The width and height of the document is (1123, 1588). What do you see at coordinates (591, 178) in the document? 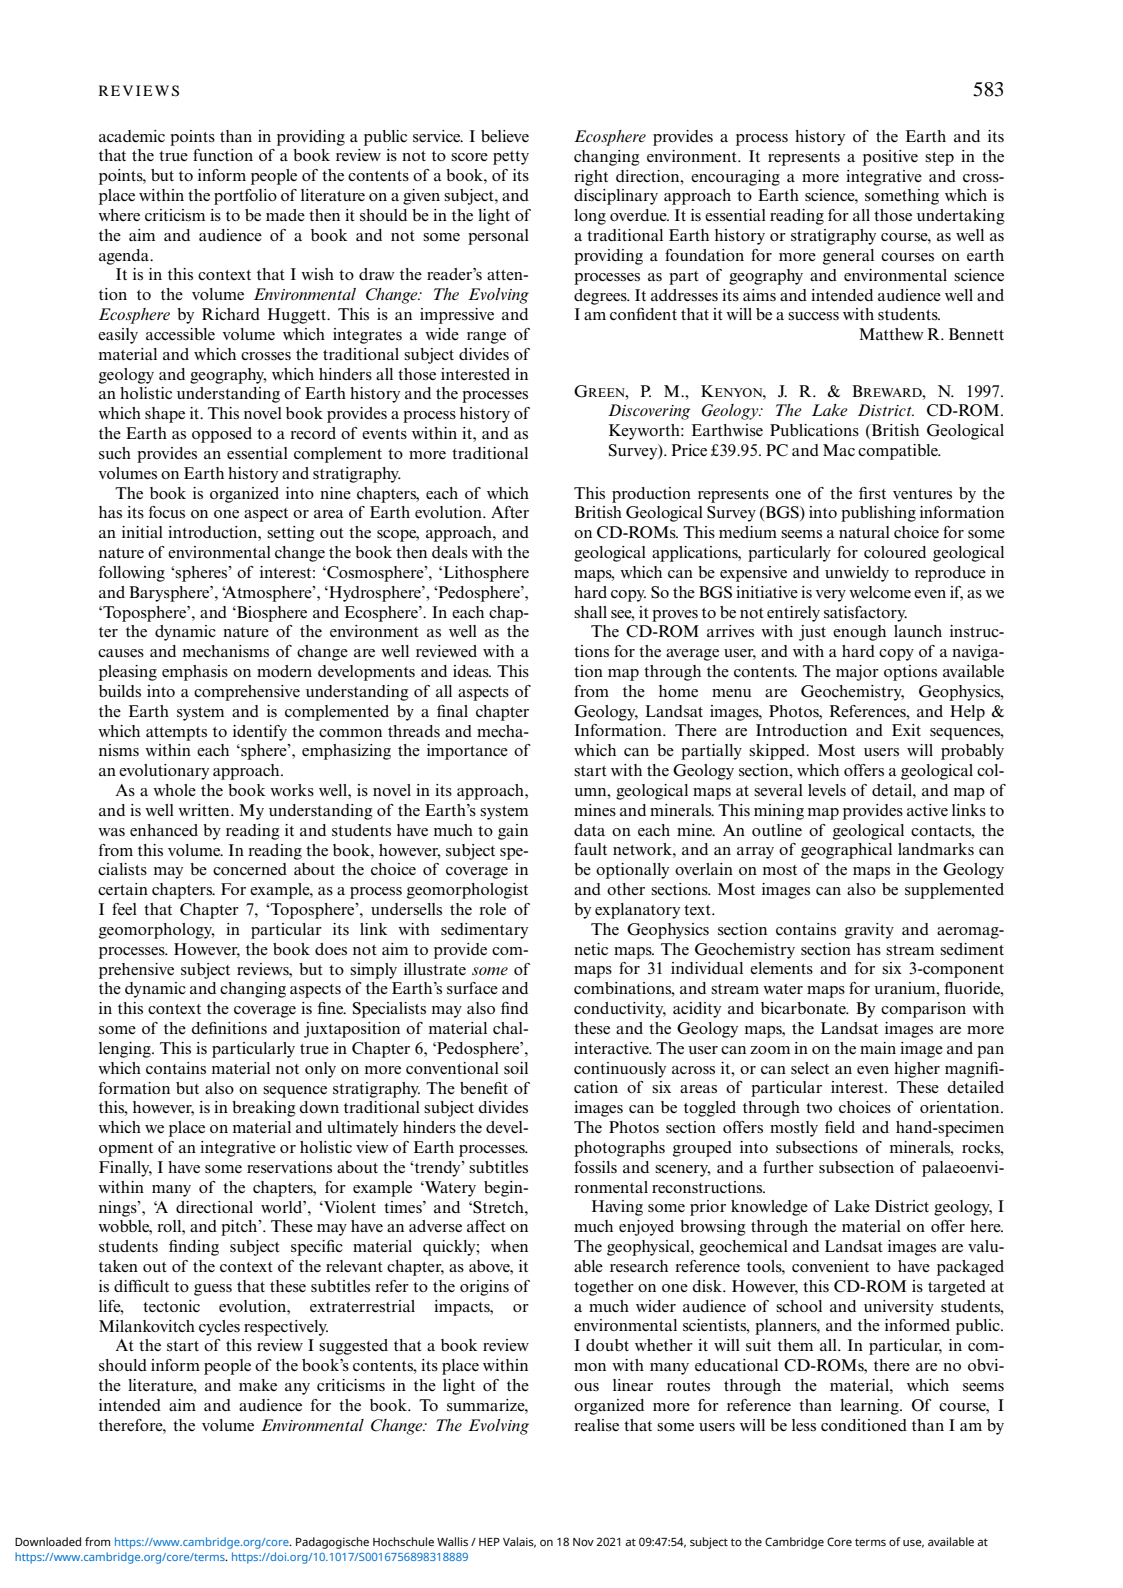
I see `right` at bounding box center [591, 178].
